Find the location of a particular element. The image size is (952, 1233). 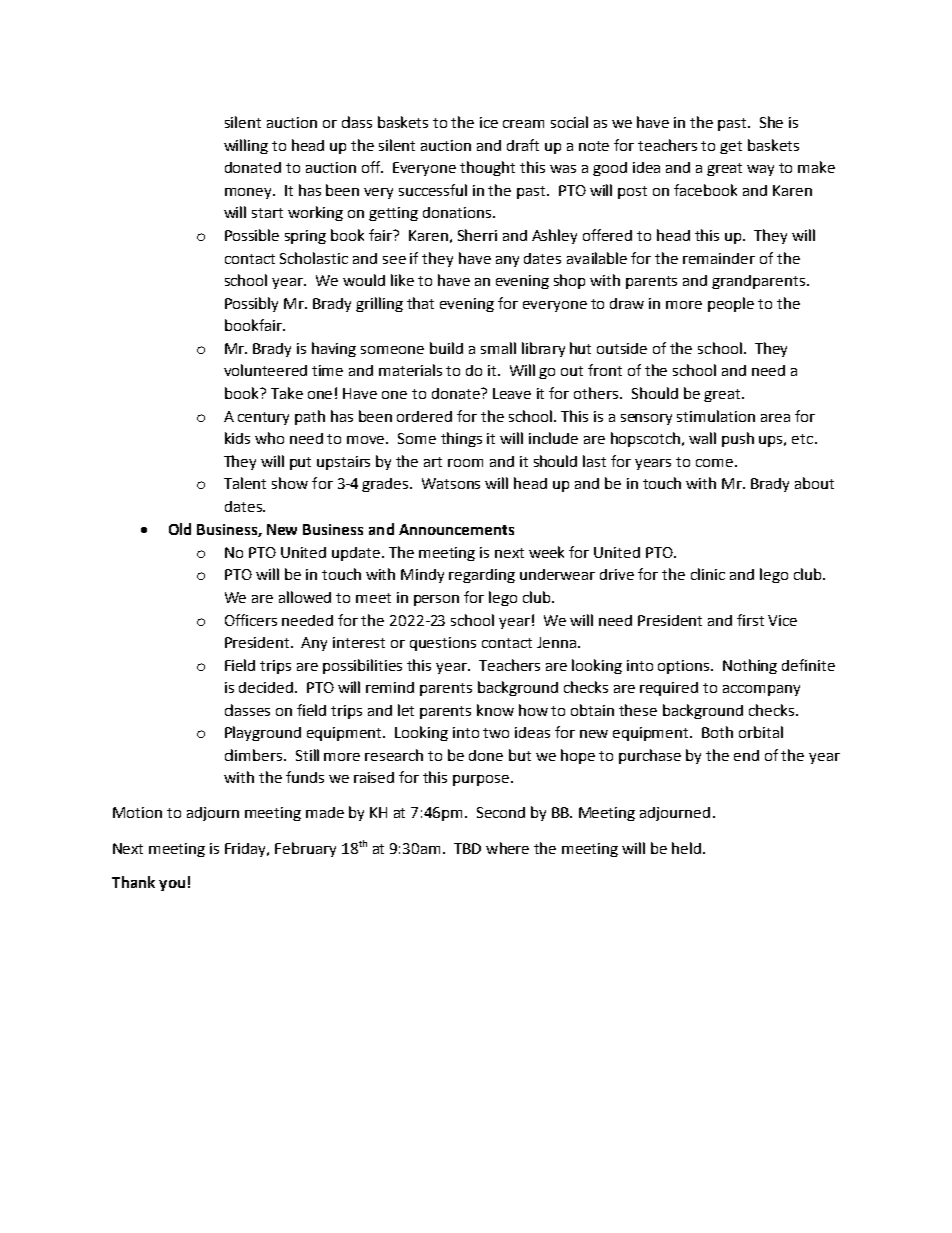

held is located at coordinates (688, 848).
